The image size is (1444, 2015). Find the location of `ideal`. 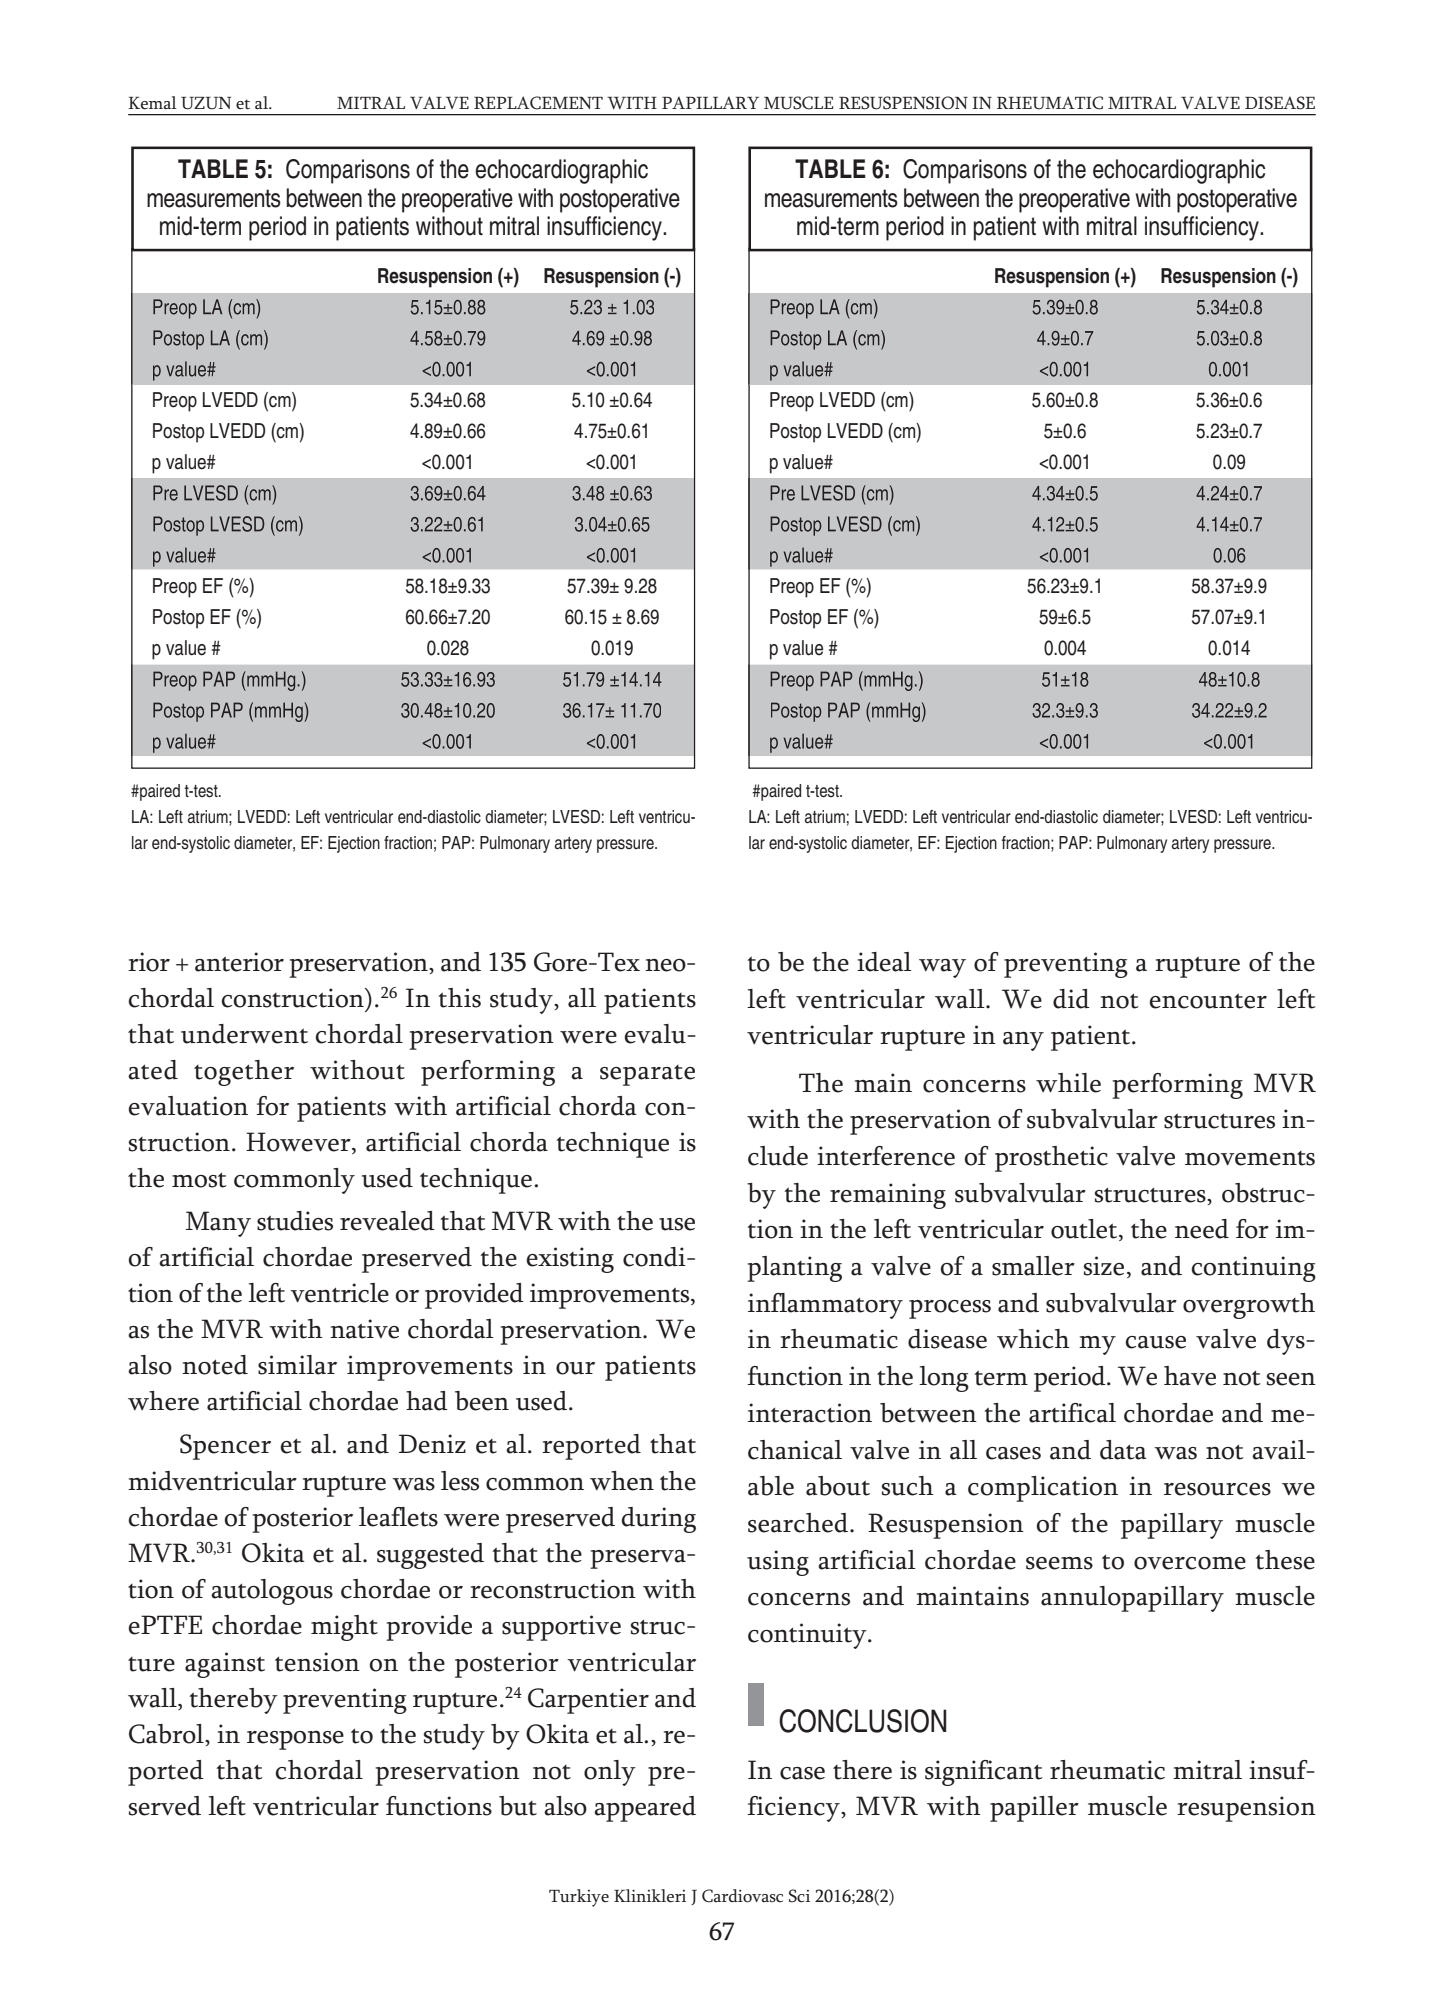

ideal is located at coordinates (884, 962).
